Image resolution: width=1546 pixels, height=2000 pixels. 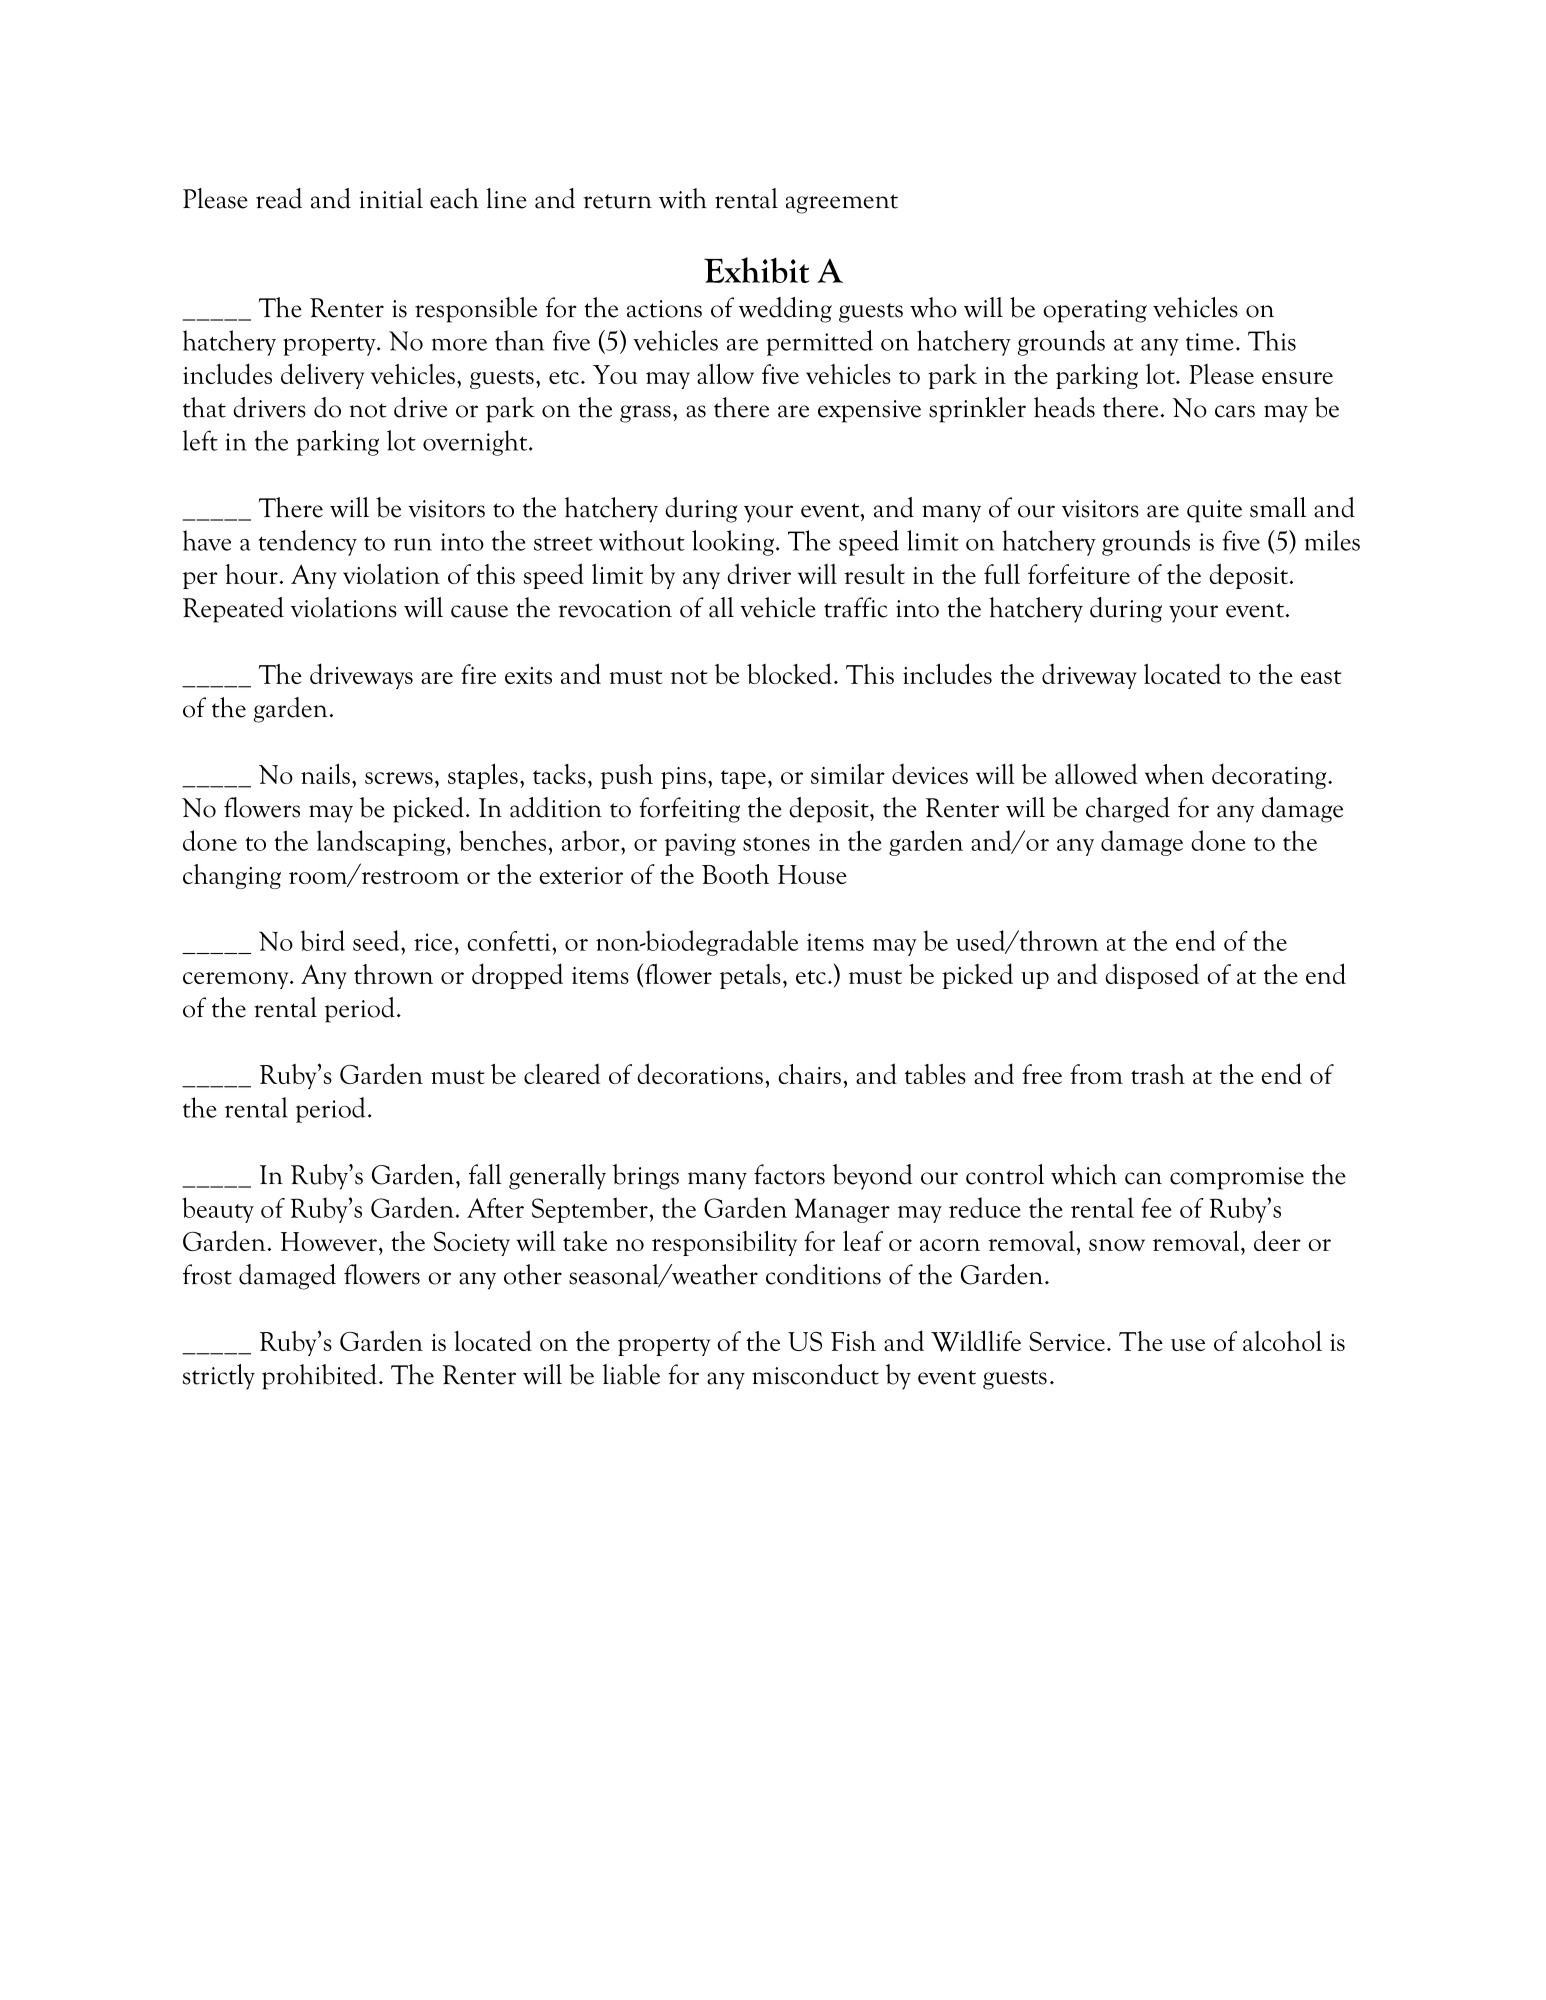 What do you see at coordinates (743, 779) in the document?
I see `tape` at bounding box center [743, 779].
